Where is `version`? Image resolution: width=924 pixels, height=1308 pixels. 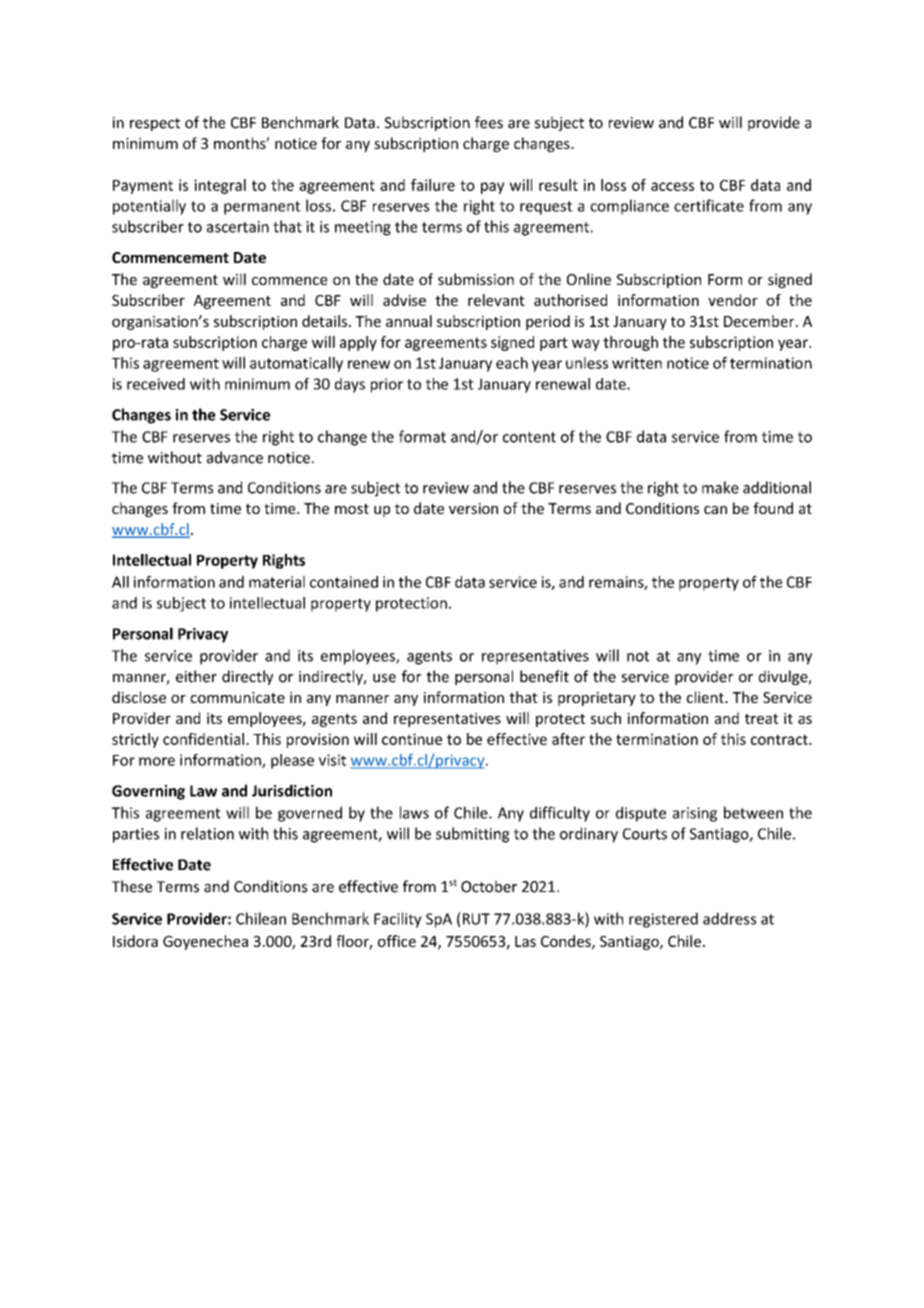
version is located at coordinates (473, 508).
